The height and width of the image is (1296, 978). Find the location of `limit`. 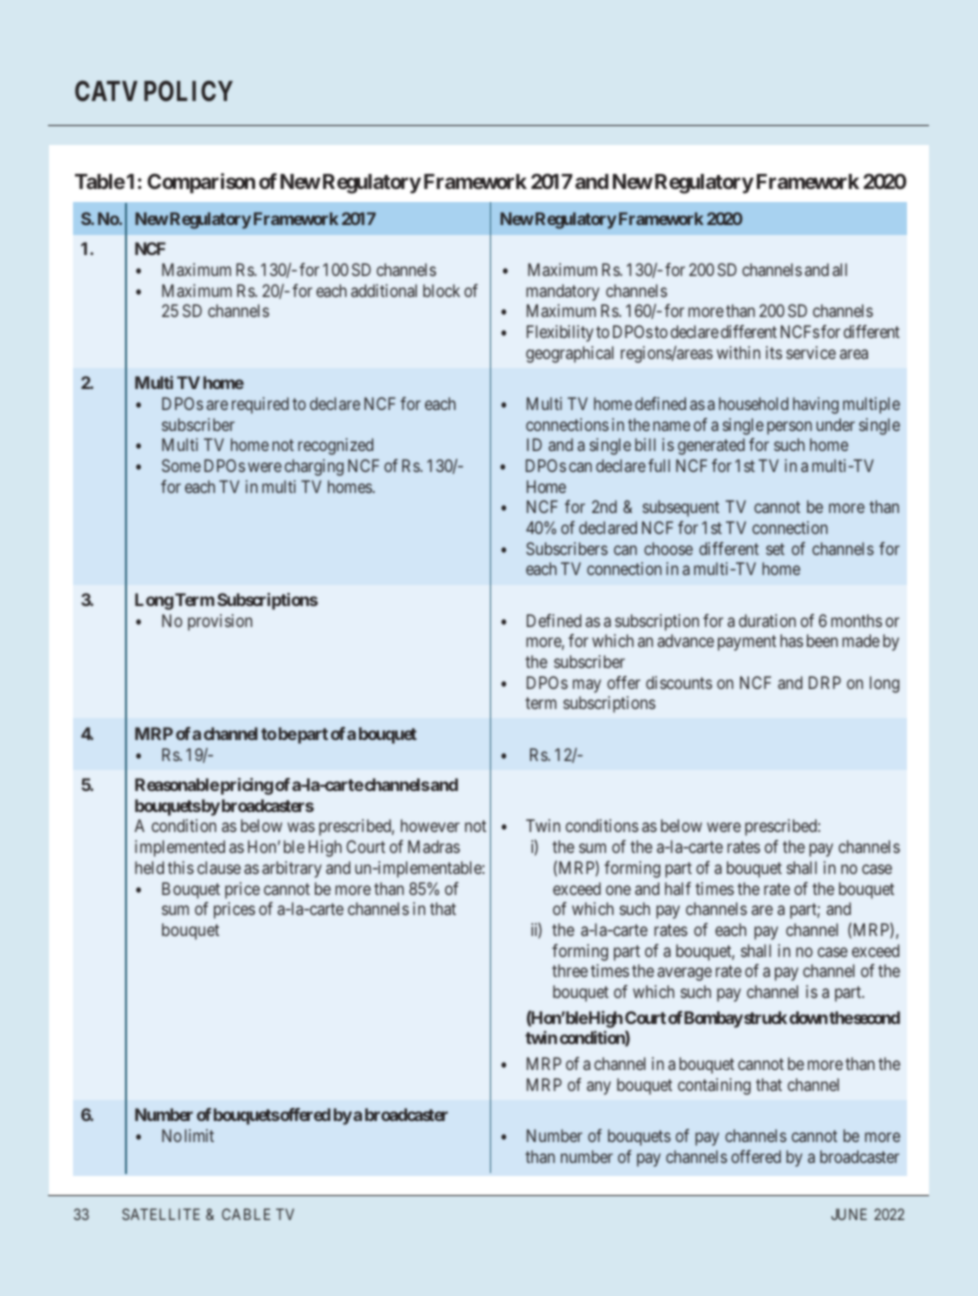

limit is located at coordinates (199, 1135).
